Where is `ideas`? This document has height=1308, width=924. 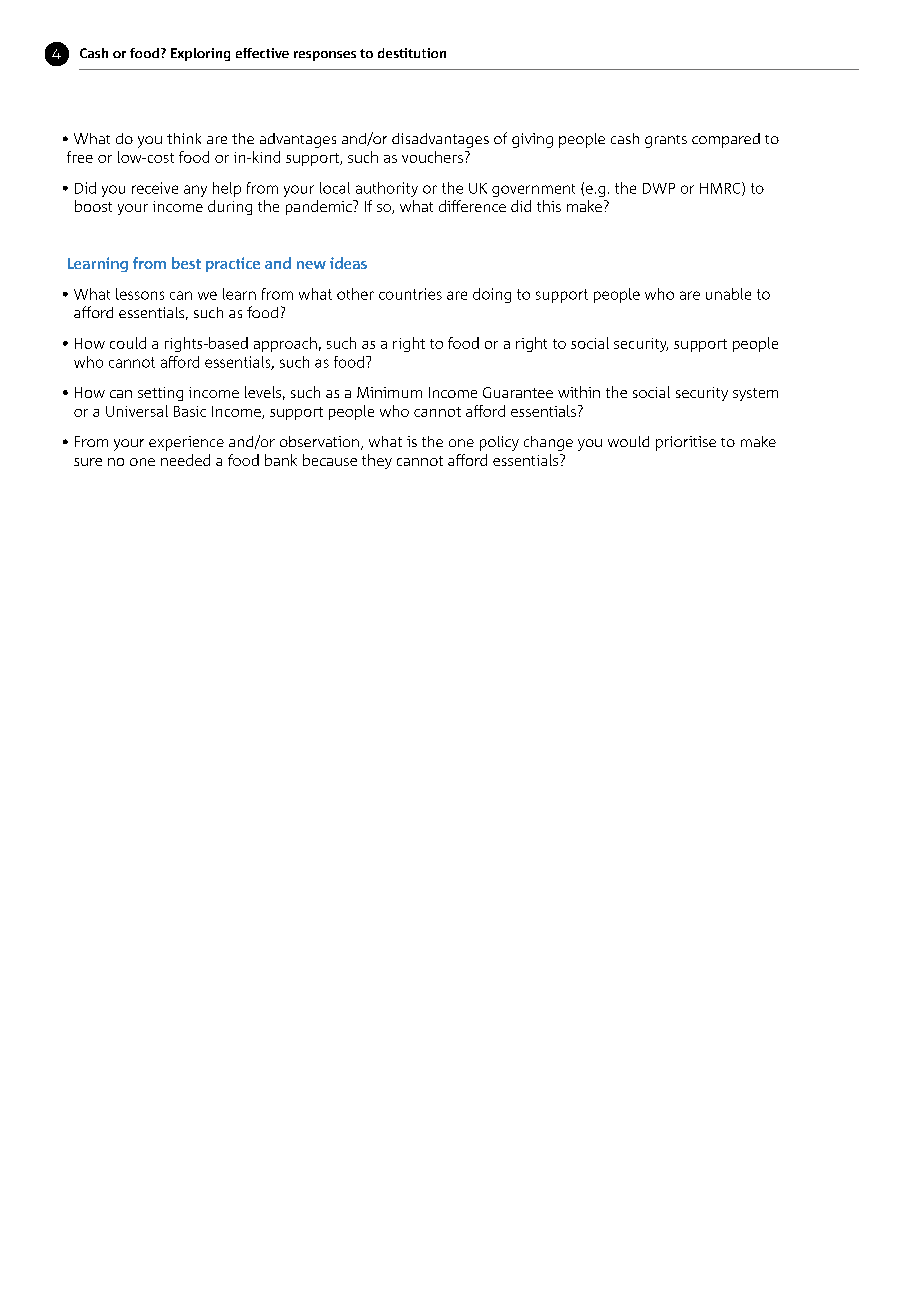 ideas is located at coordinates (348, 263).
